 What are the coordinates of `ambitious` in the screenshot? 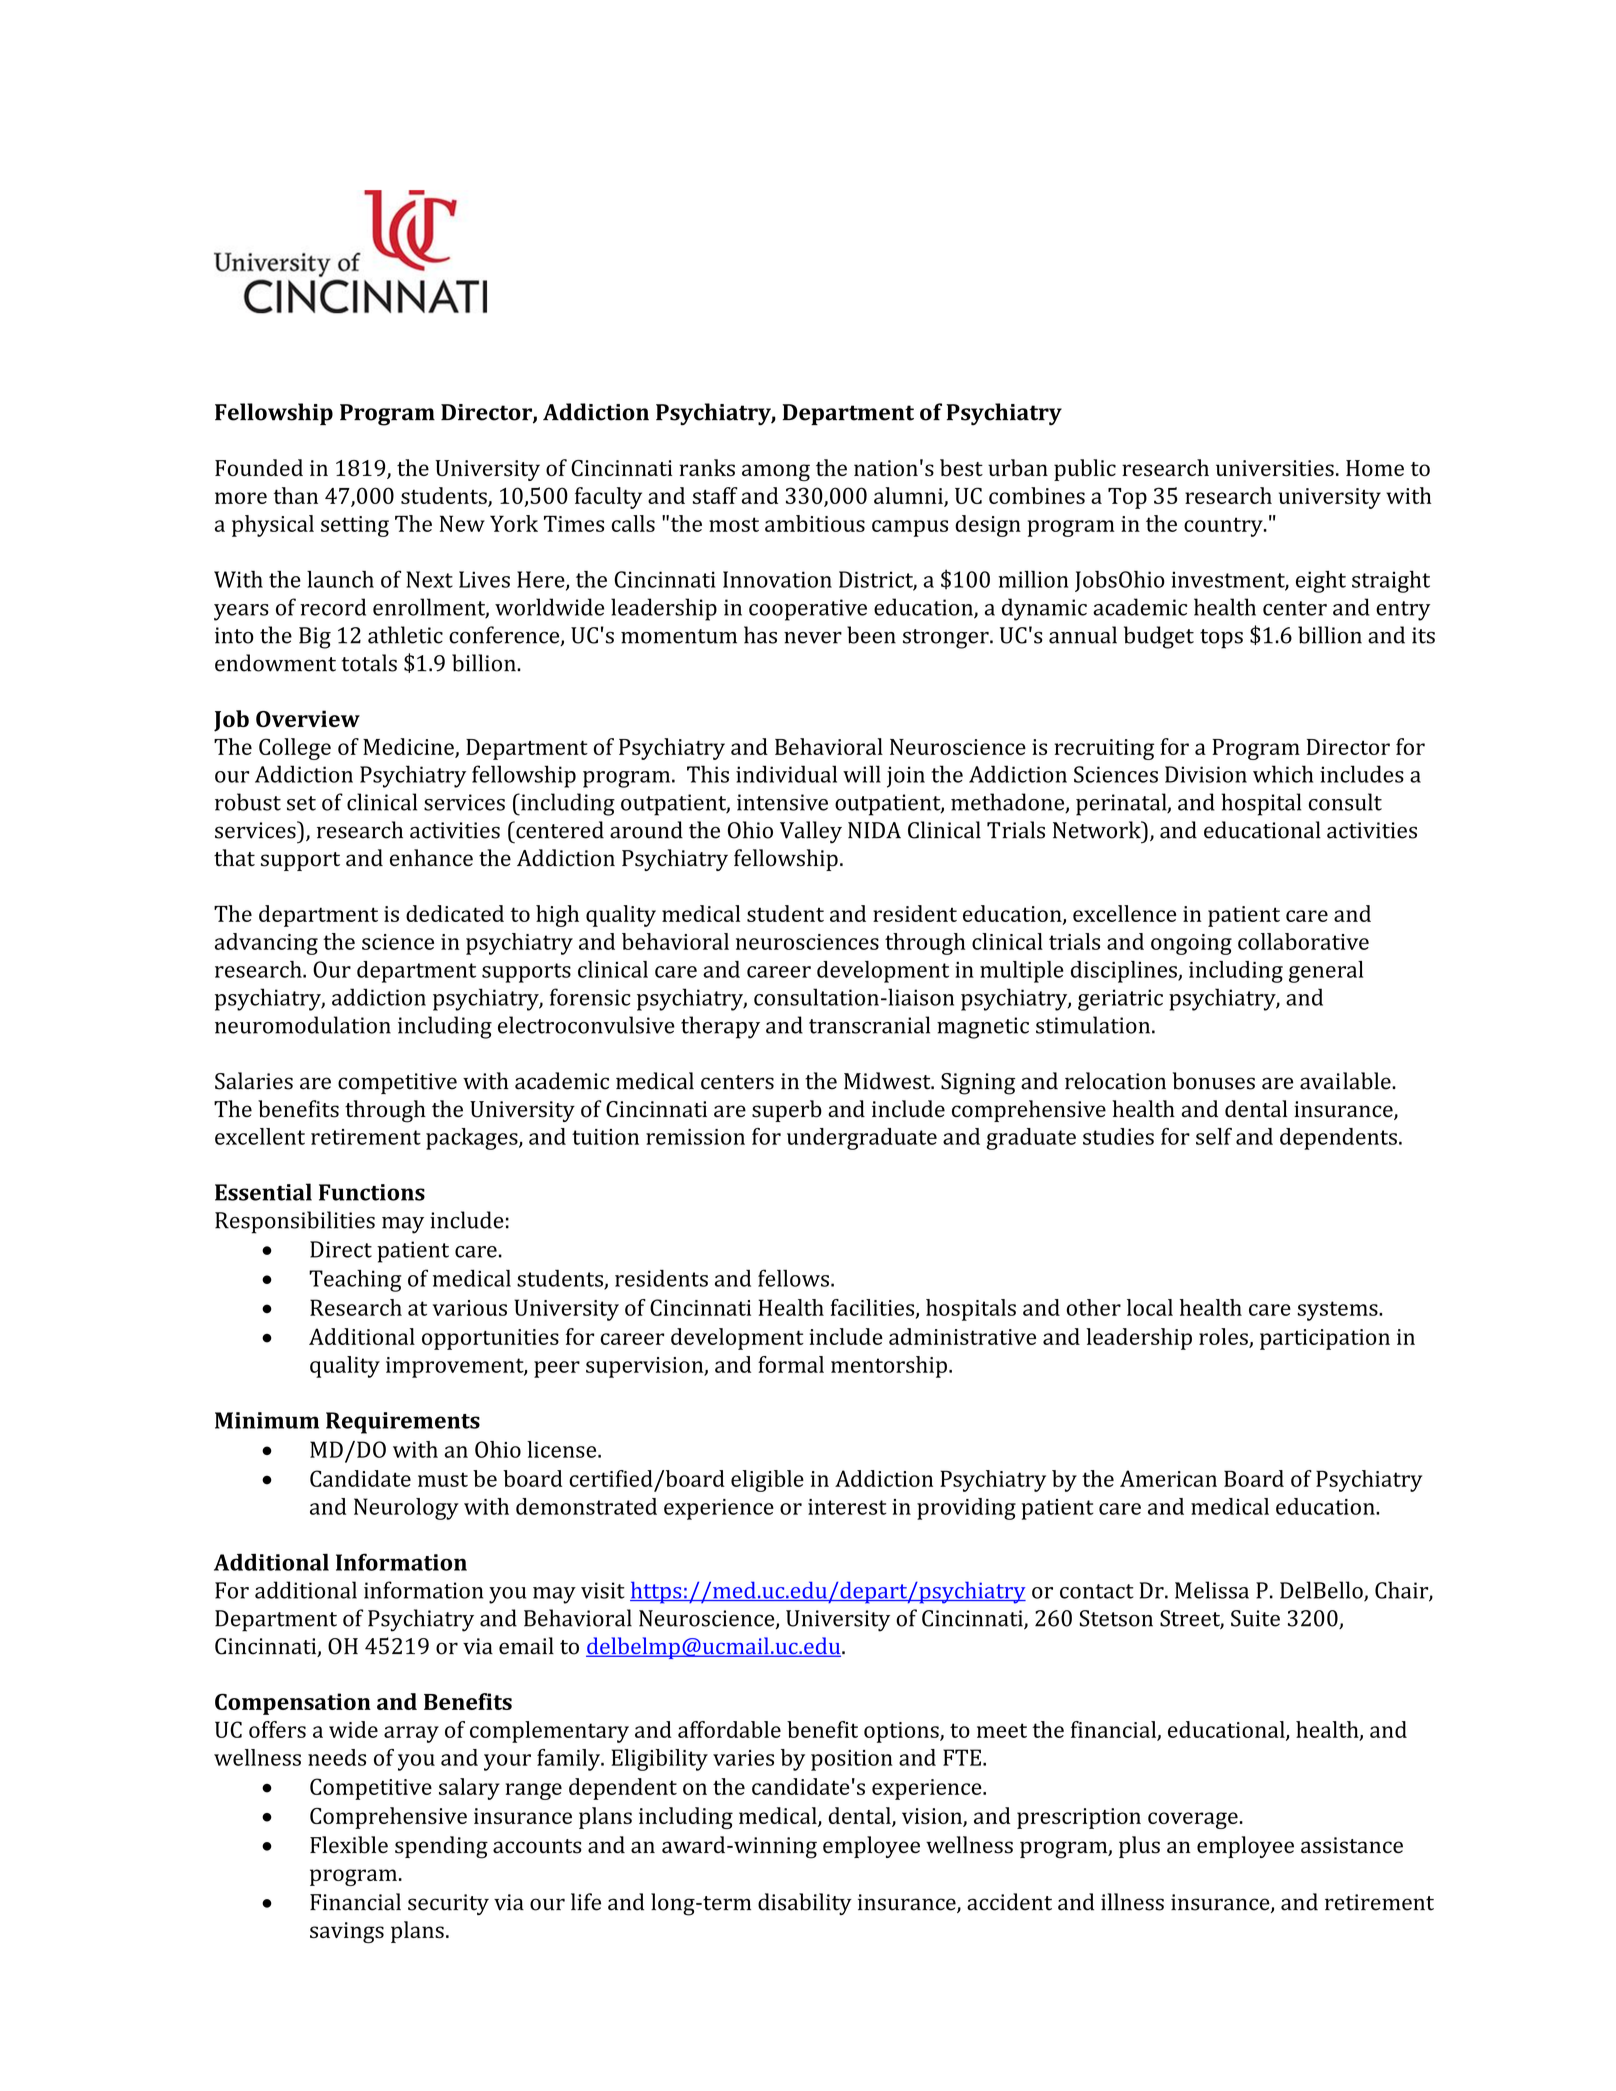 It's located at (815, 523).
